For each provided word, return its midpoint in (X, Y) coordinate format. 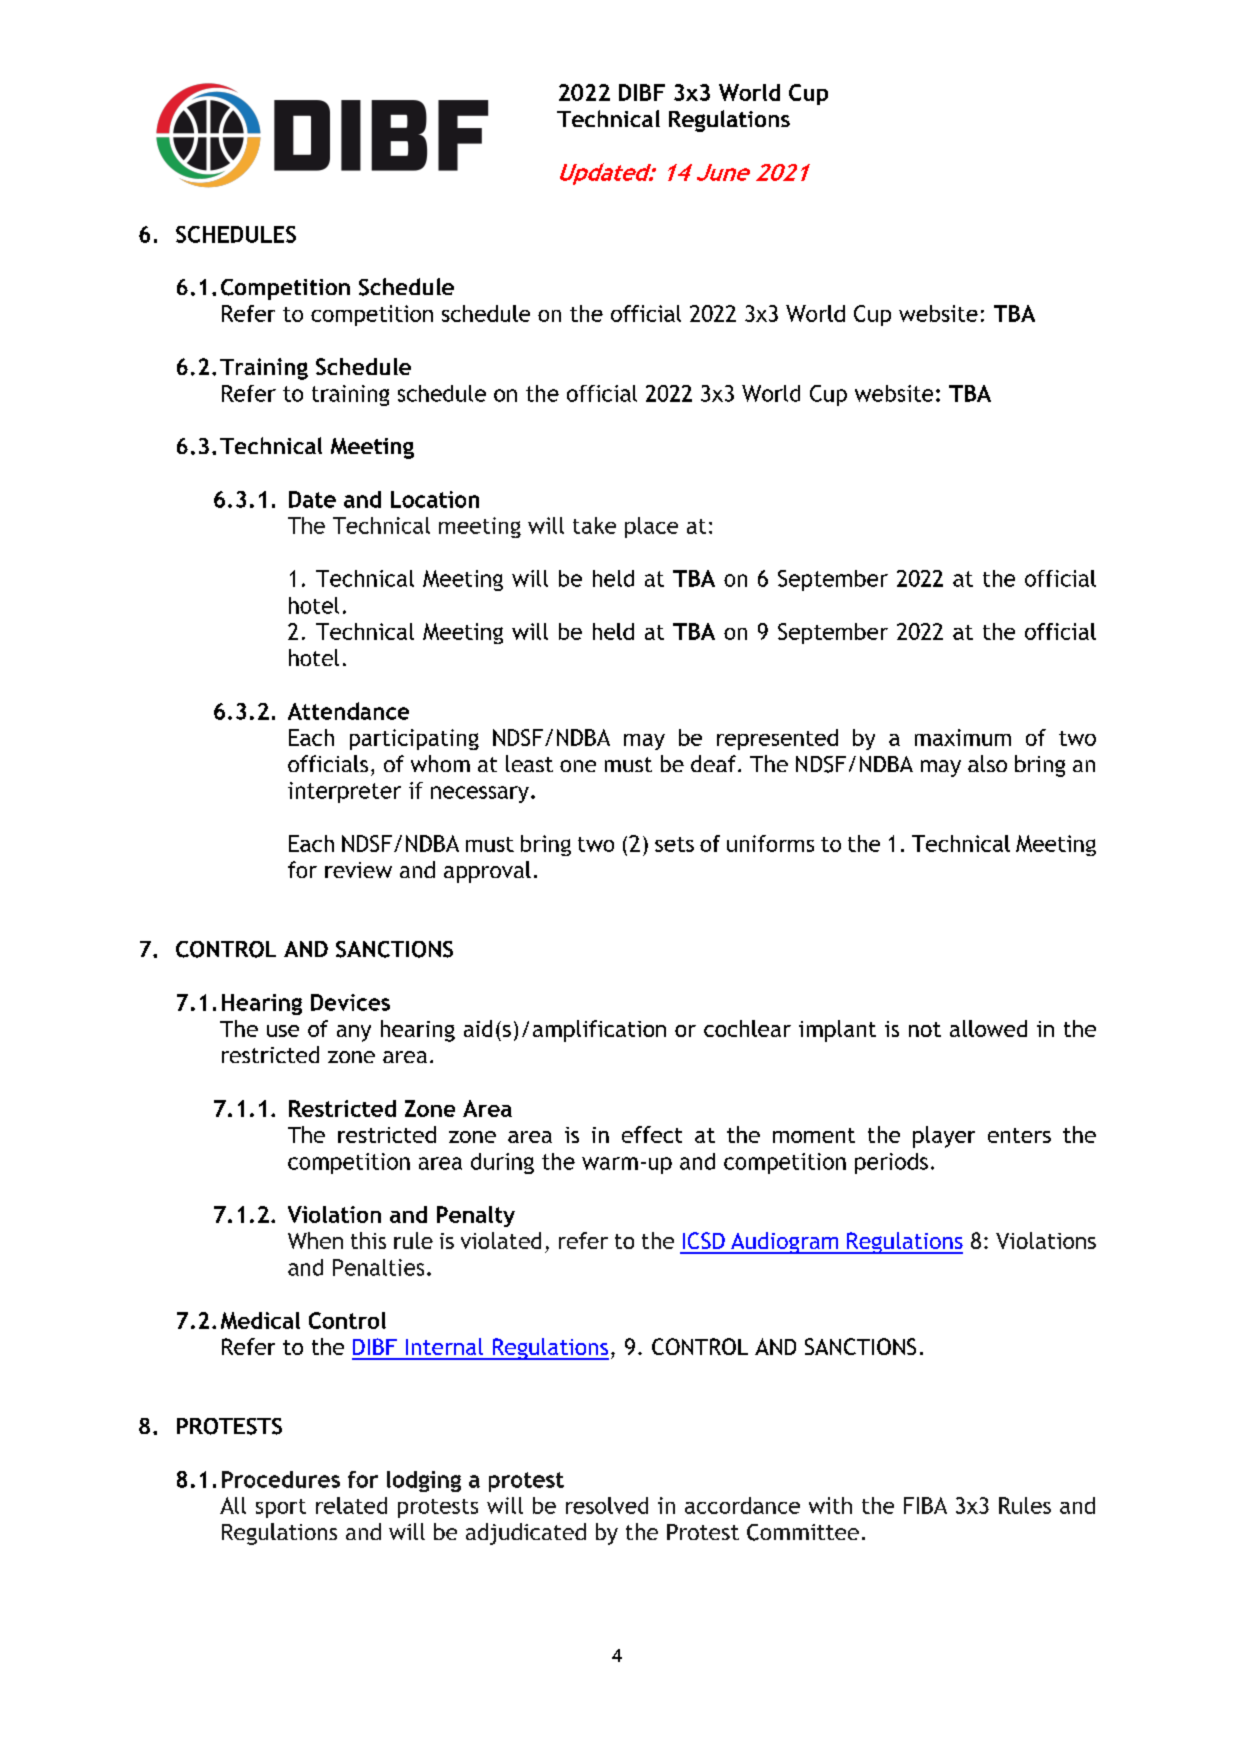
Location (435, 499)
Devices (350, 1002)
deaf (713, 763)
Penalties (378, 1267)
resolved (607, 1505)
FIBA (925, 1505)
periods (891, 1163)
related (351, 1505)
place (651, 527)
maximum (963, 737)
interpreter (344, 792)
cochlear (747, 1028)
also (987, 763)
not (925, 1029)
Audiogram (785, 1243)
